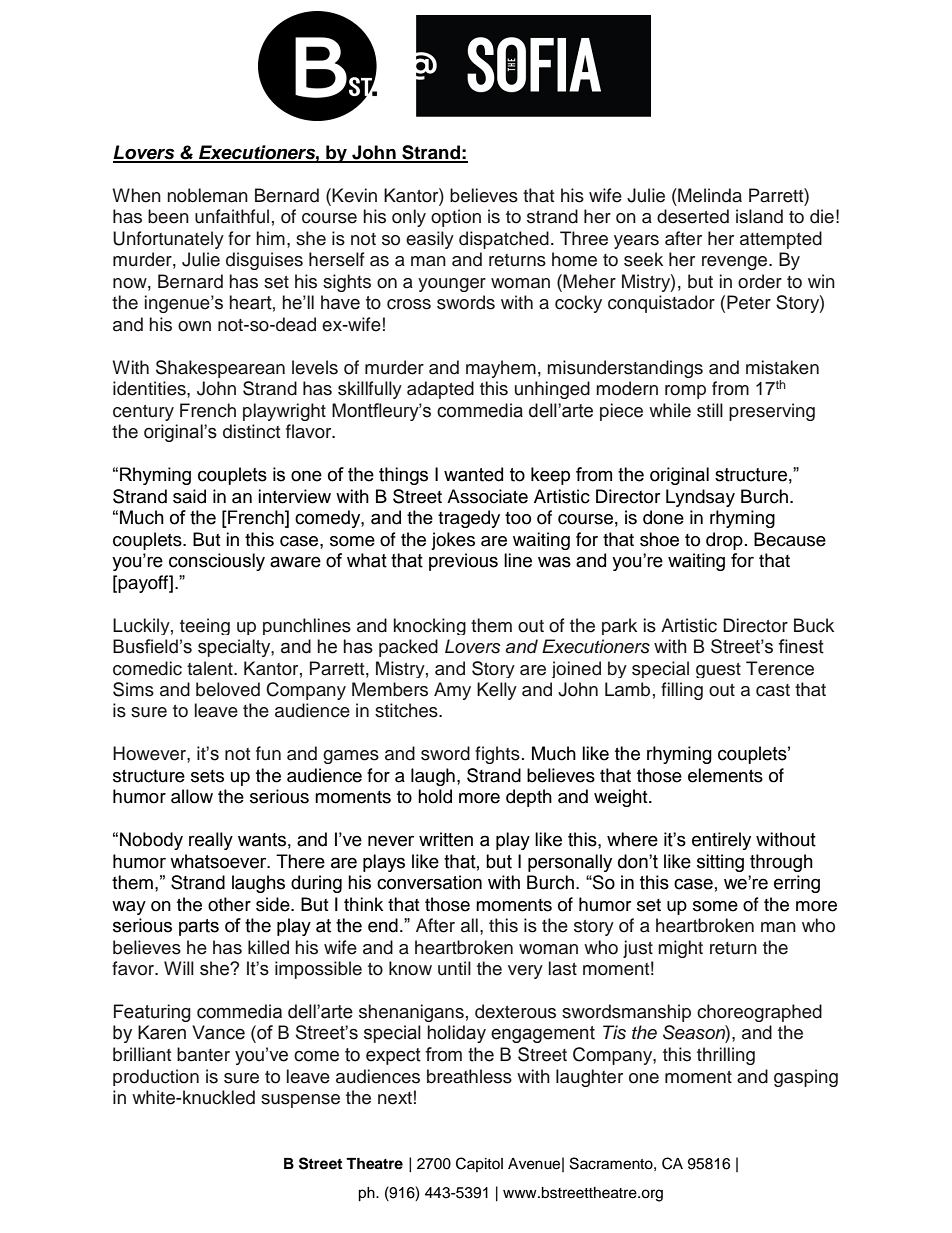  What do you see at coordinates (718, 670) in the document?
I see `guest` at bounding box center [718, 670].
